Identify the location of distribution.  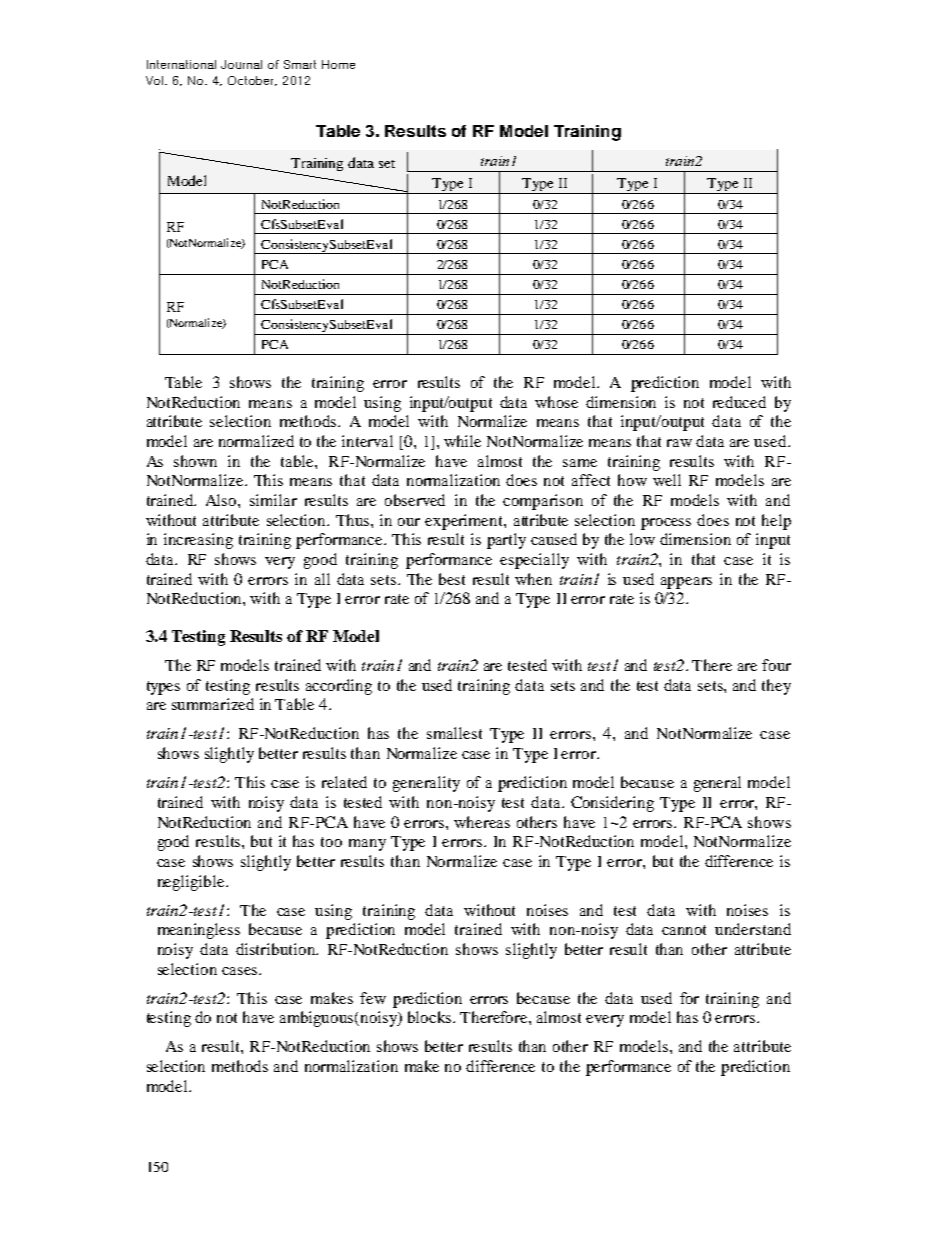
(277, 949).
